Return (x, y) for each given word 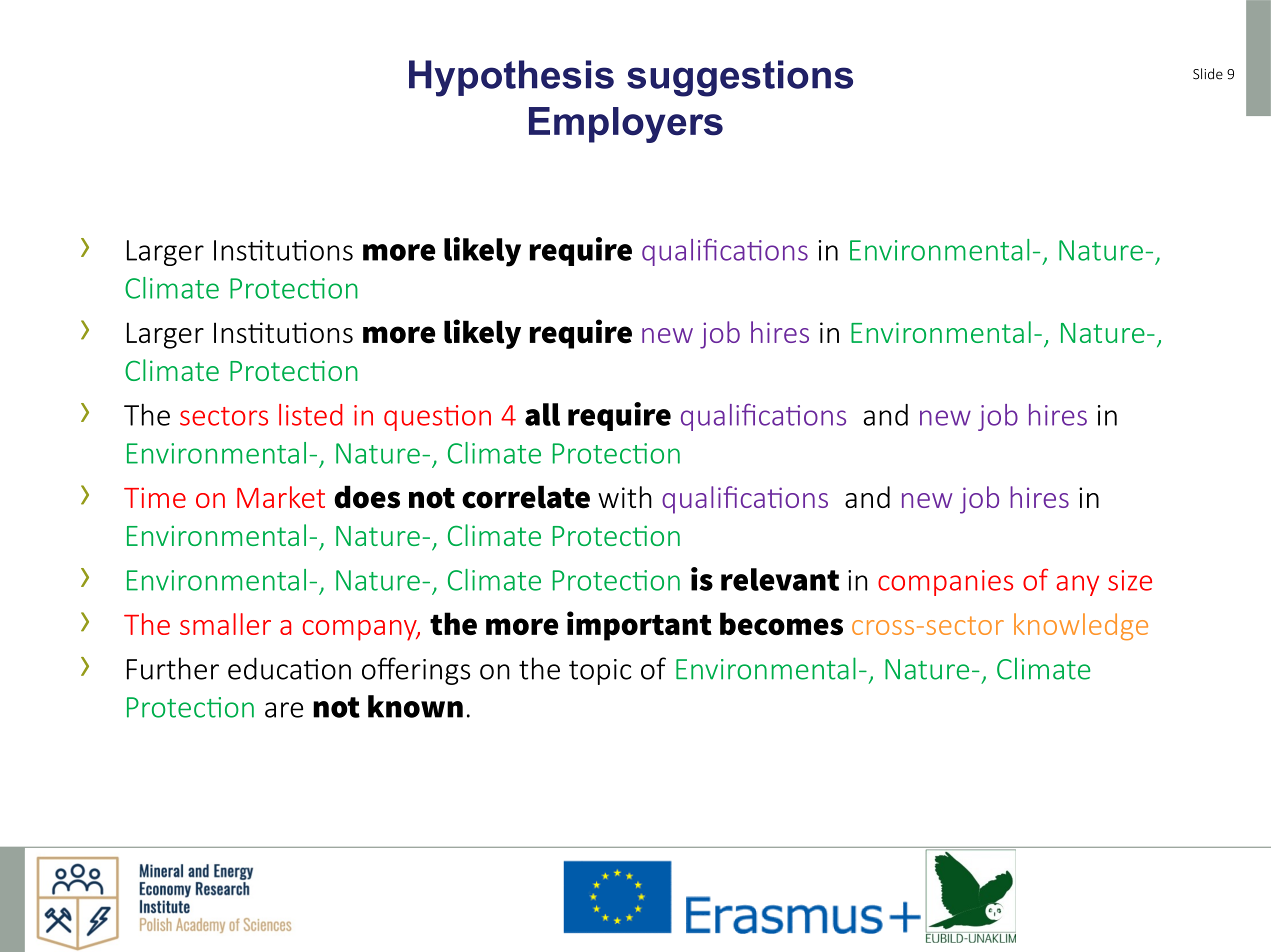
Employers (626, 125)
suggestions (740, 78)
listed (311, 415)
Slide (1208, 74)
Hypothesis (511, 78)
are (284, 710)
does (367, 497)
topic (600, 672)
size (1130, 580)
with (625, 497)
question (437, 418)
